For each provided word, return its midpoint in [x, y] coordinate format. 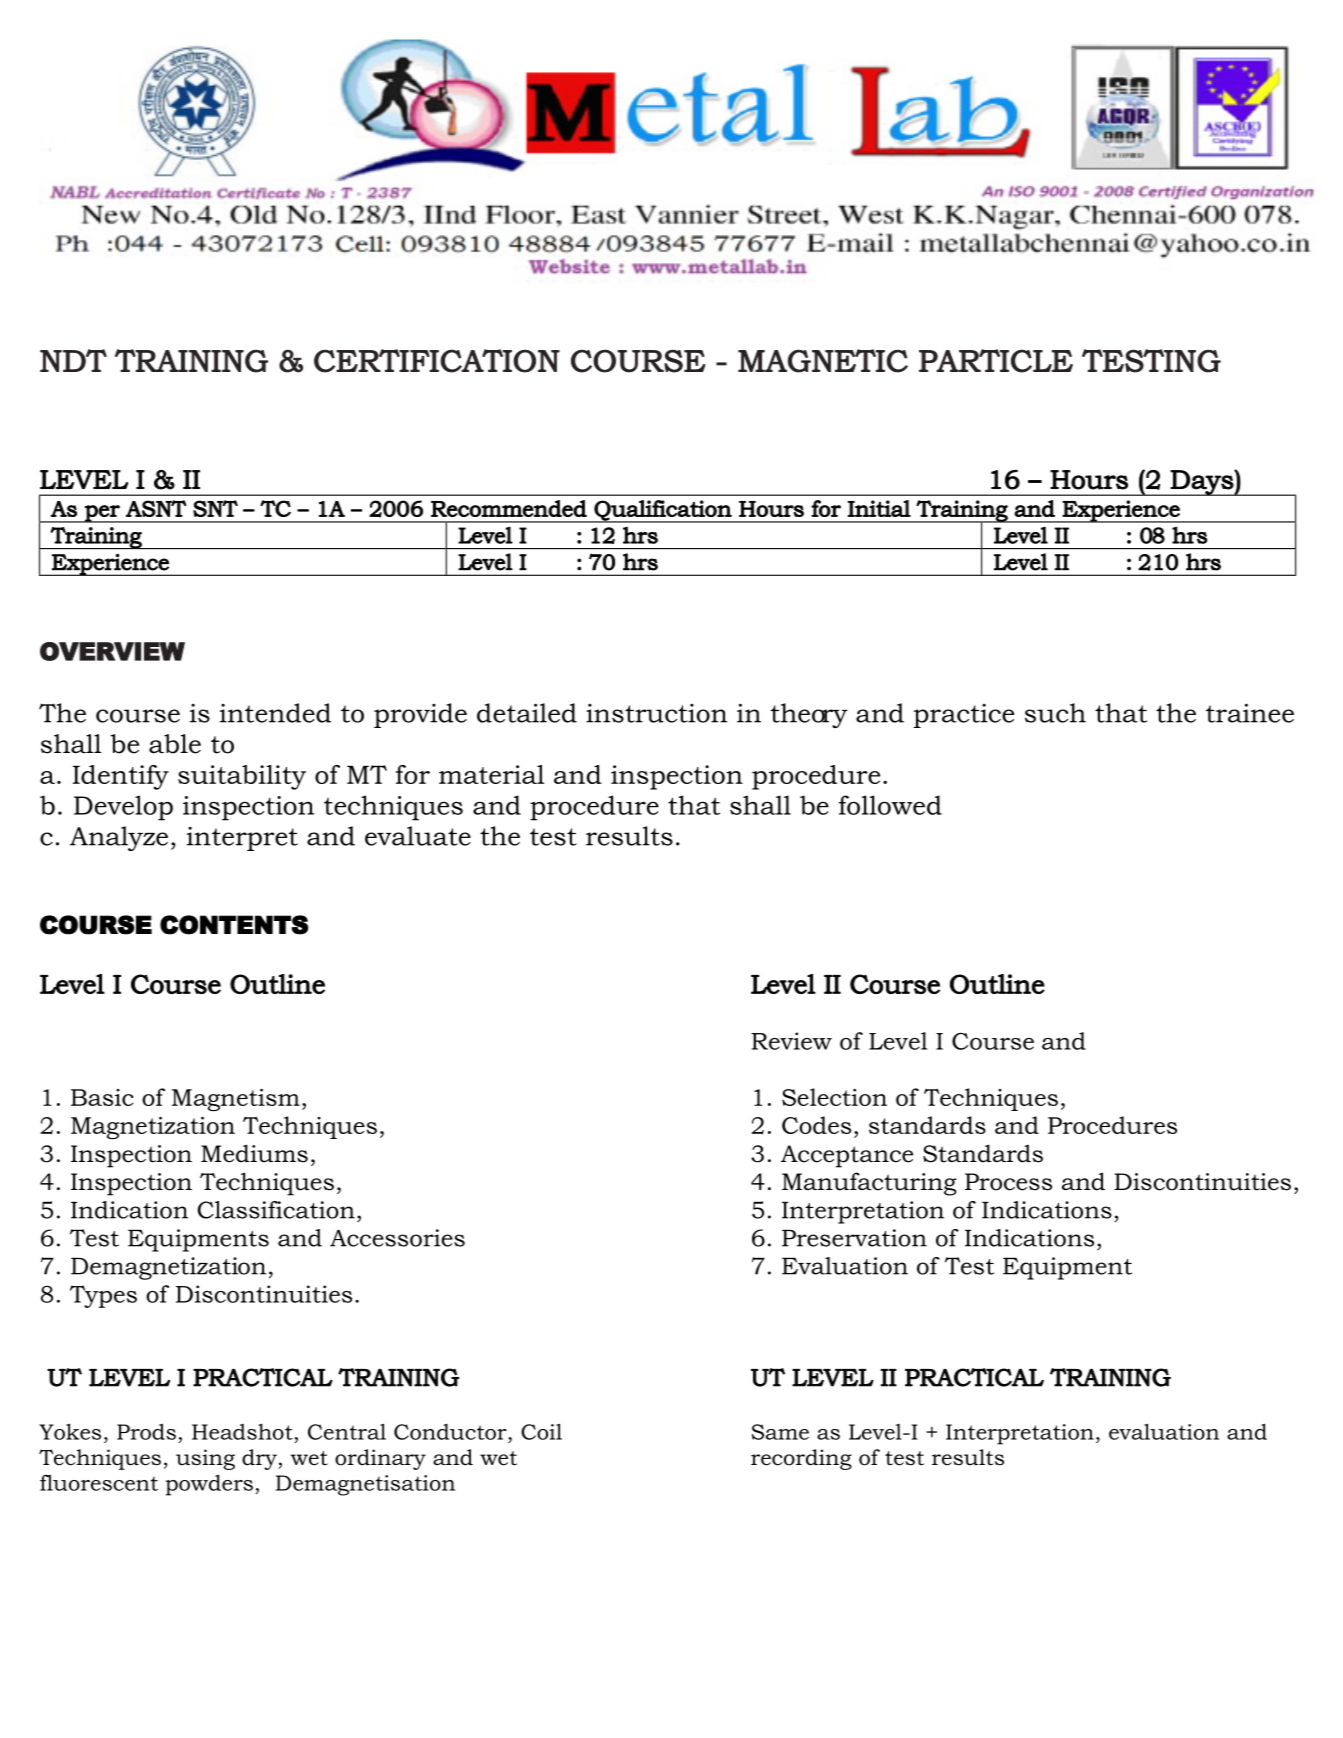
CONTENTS [234, 925]
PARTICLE [996, 361]
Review [791, 1041]
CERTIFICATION [437, 361]
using [205, 1459]
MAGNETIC [823, 361]
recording [801, 1459]
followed [890, 805]
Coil [541, 1431]
